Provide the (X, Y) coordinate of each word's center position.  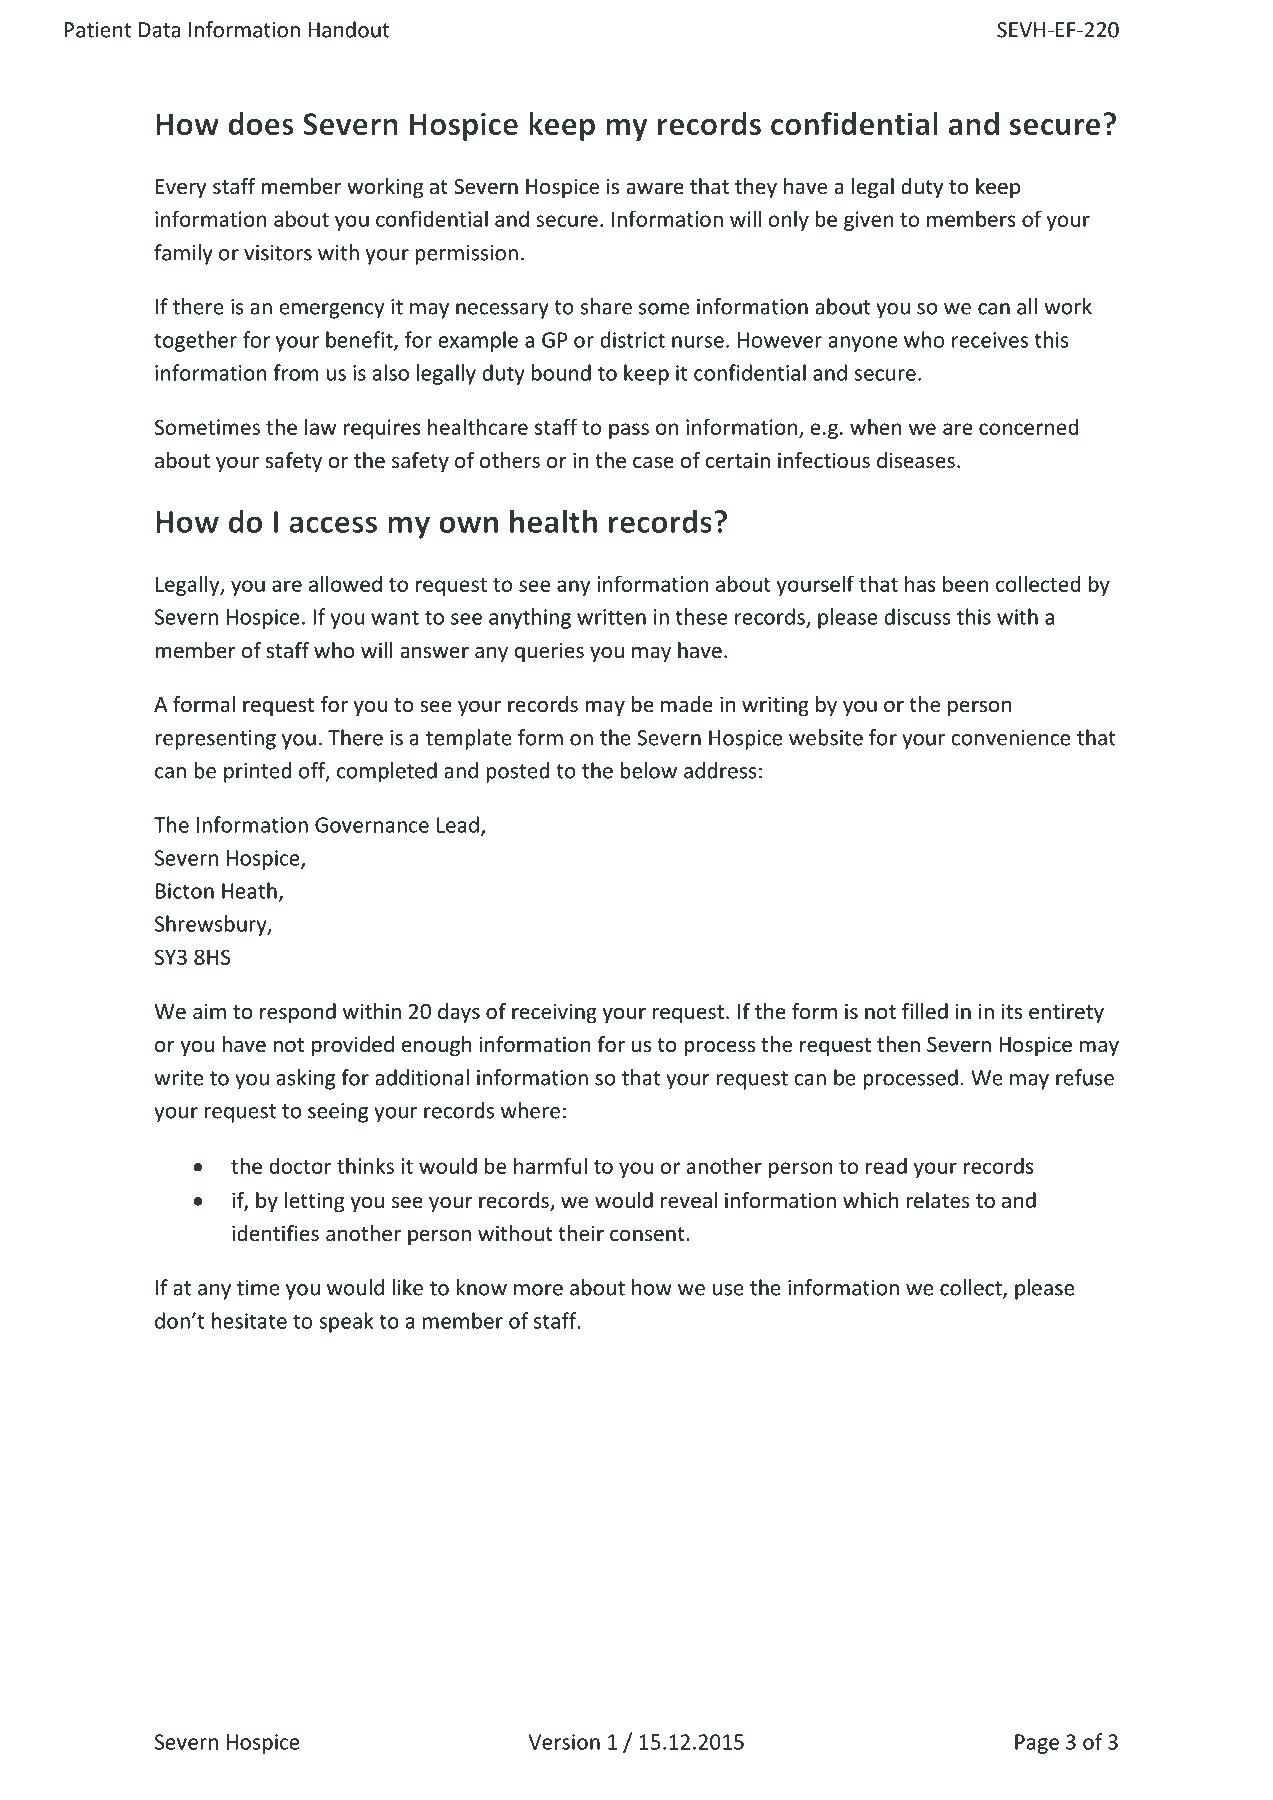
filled (925, 1011)
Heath (249, 890)
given (868, 221)
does (261, 123)
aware (655, 188)
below (648, 770)
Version (564, 1742)
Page (1037, 1744)
